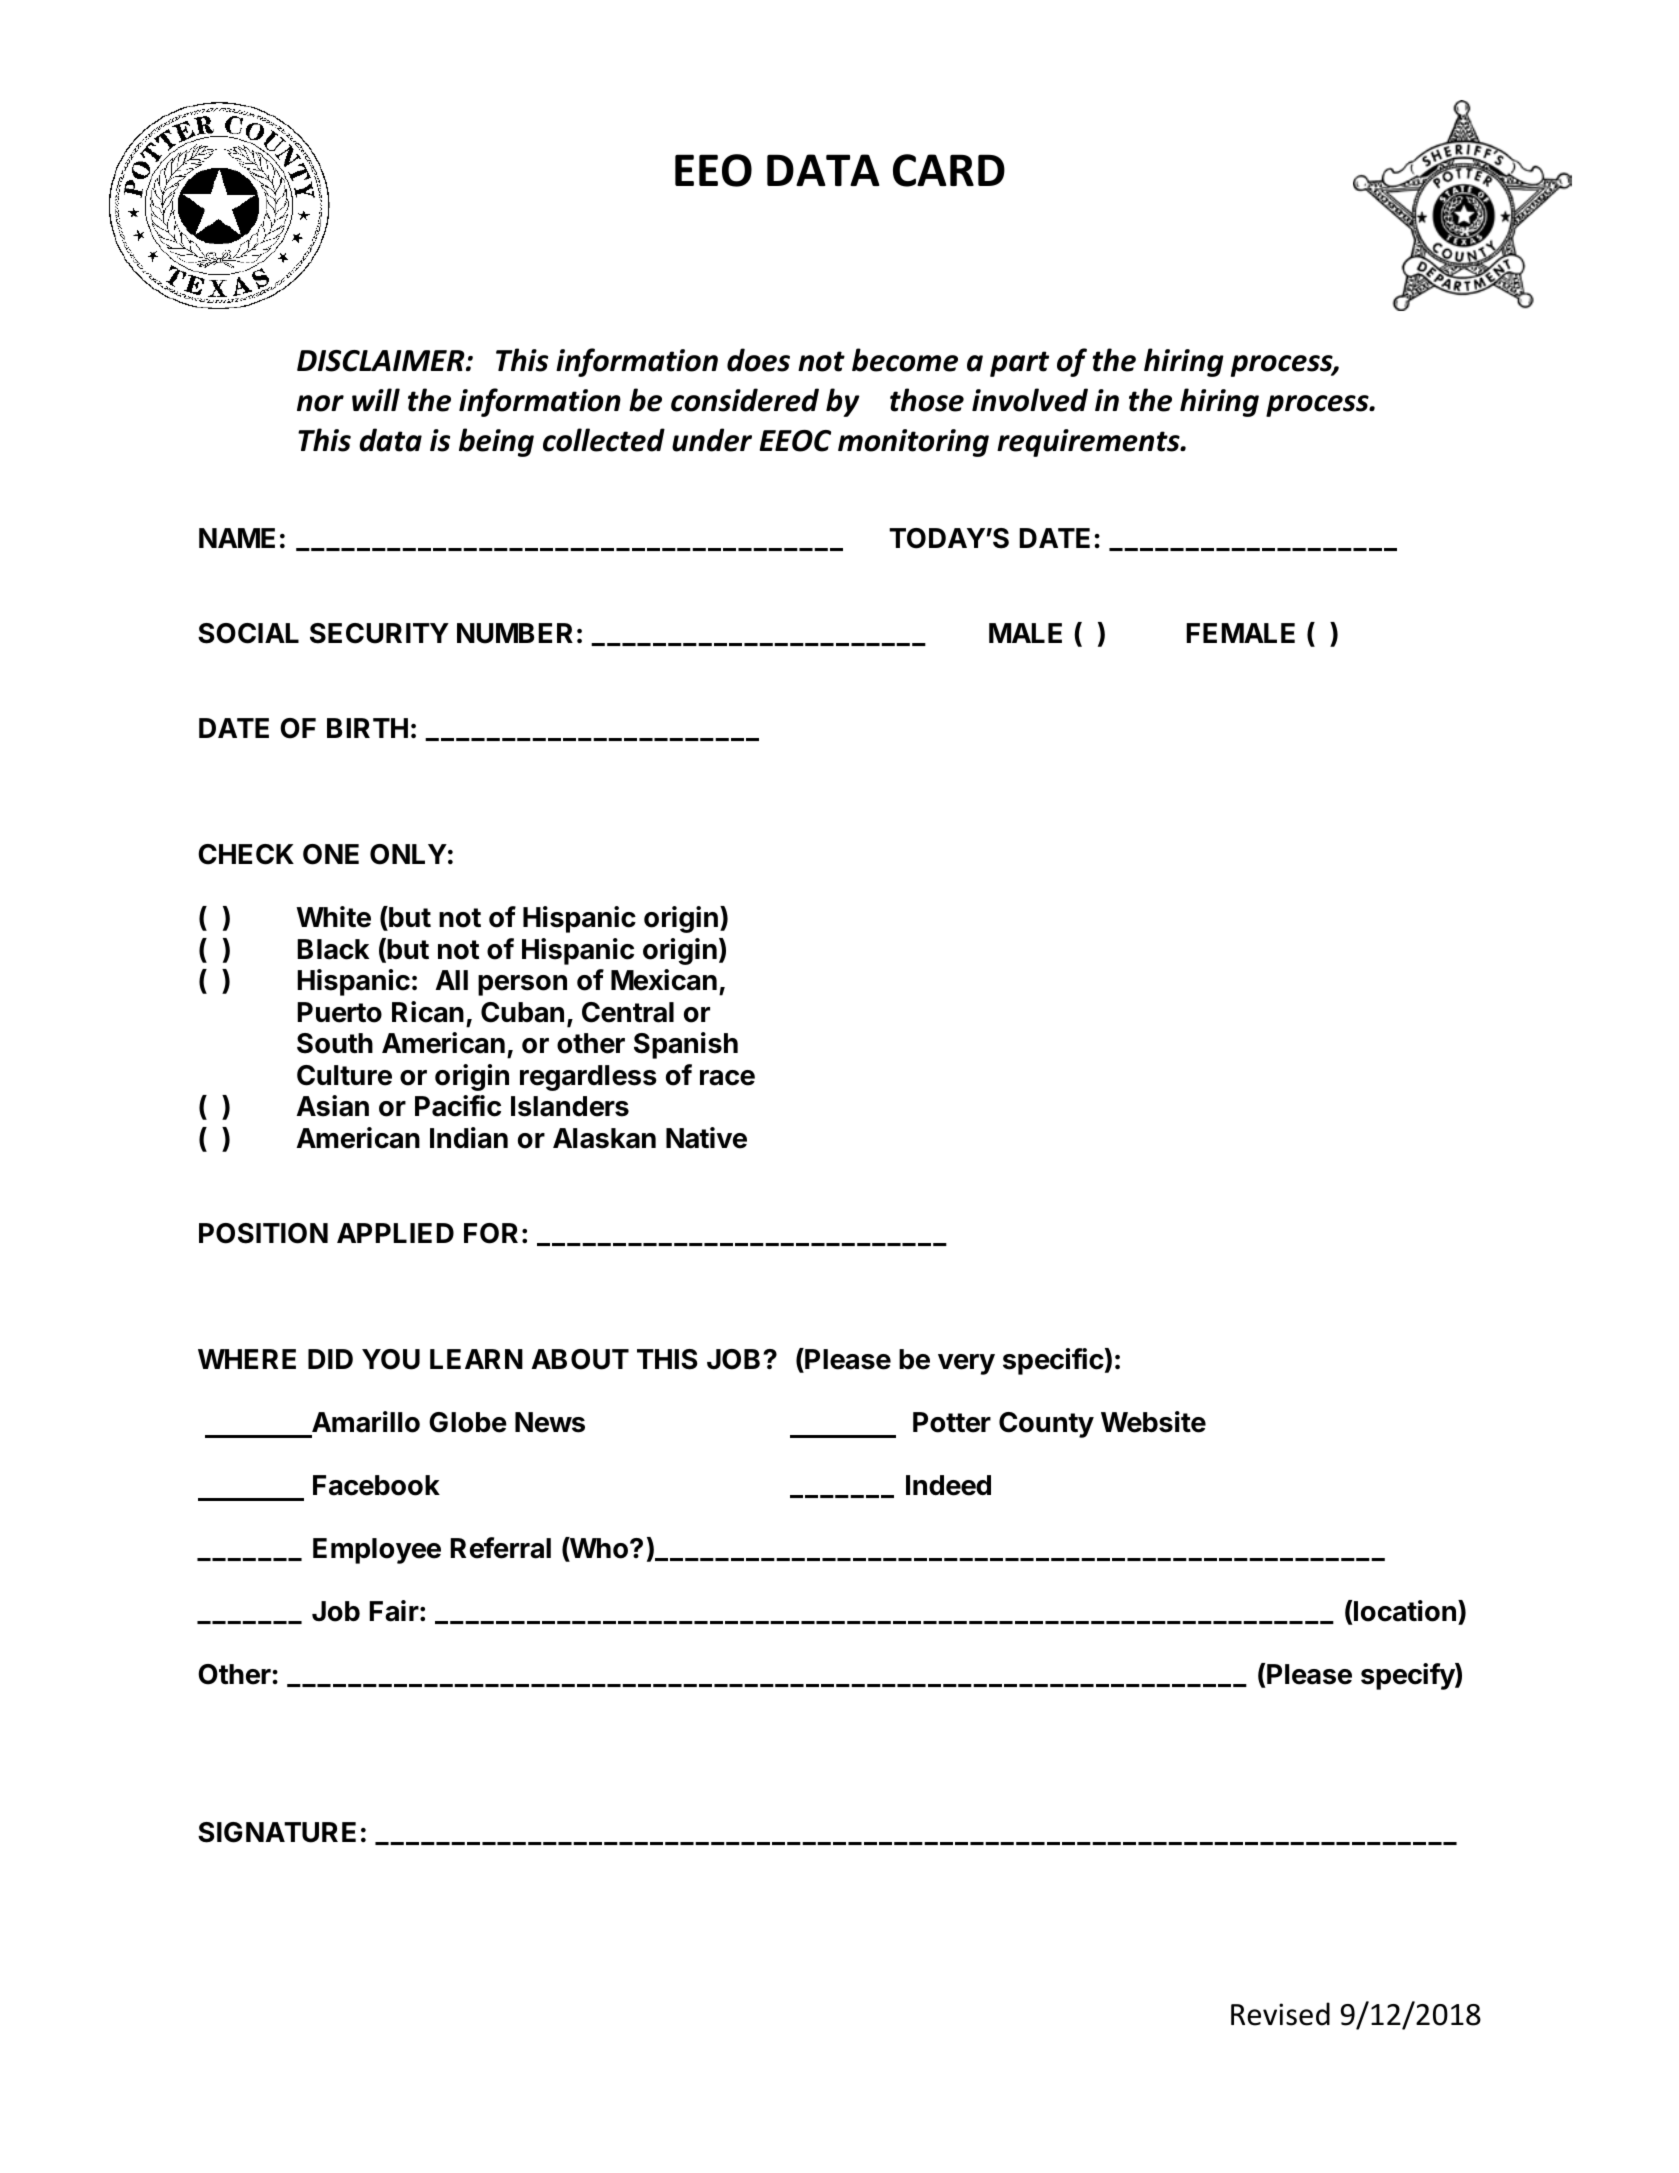  I want to click on Website, so click(1153, 1422).
